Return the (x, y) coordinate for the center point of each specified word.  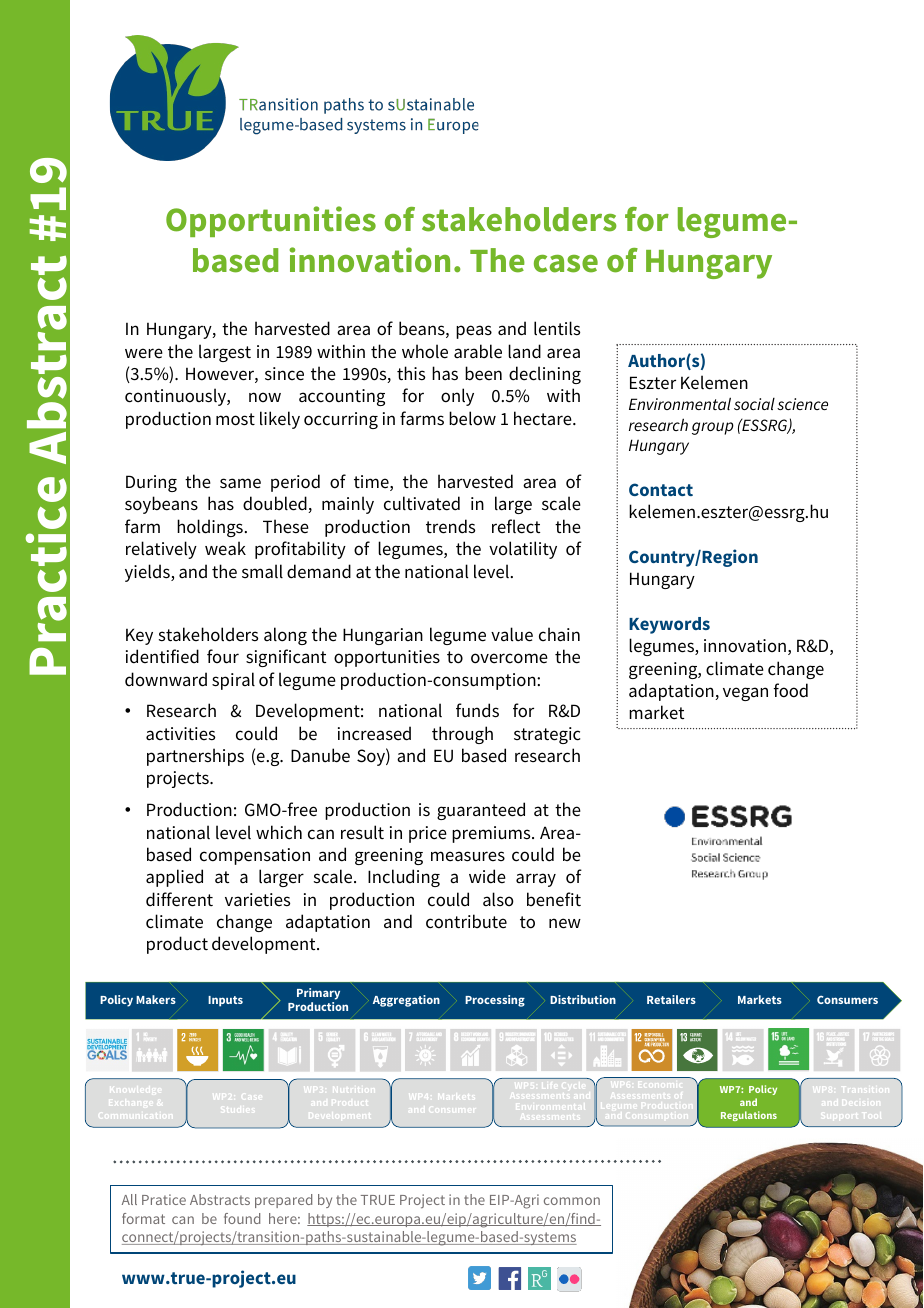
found (242, 1218)
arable (478, 351)
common (572, 1201)
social (754, 404)
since (284, 374)
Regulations (749, 1116)
